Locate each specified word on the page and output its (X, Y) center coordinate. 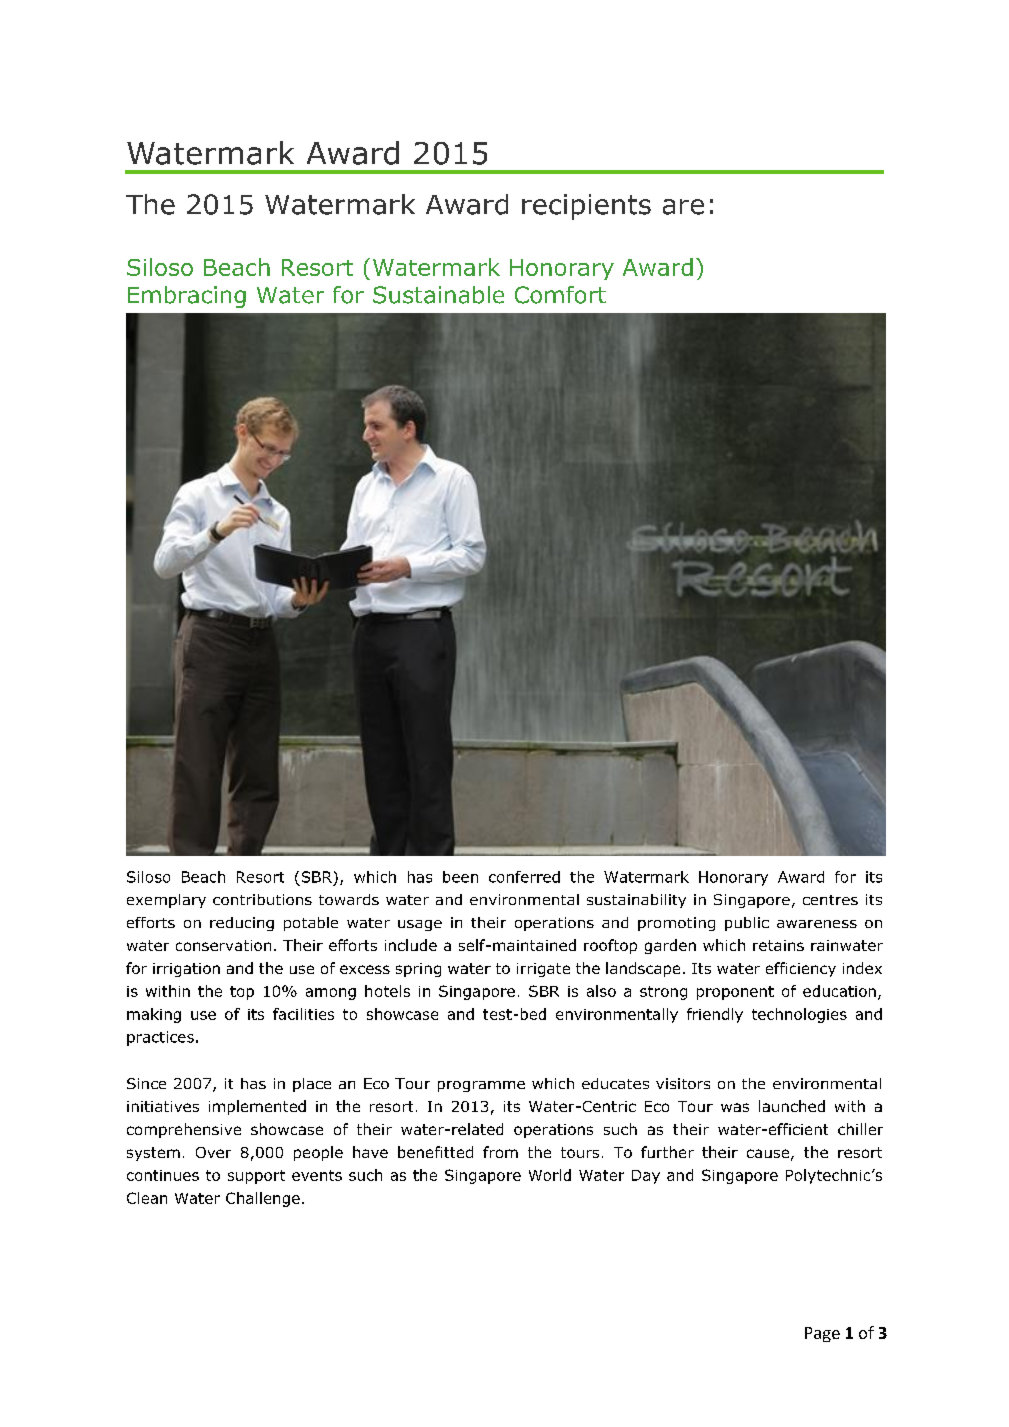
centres (830, 900)
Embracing (187, 297)
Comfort (560, 295)
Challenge (263, 1199)
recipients (586, 207)
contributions (262, 899)
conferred (524, 877)
